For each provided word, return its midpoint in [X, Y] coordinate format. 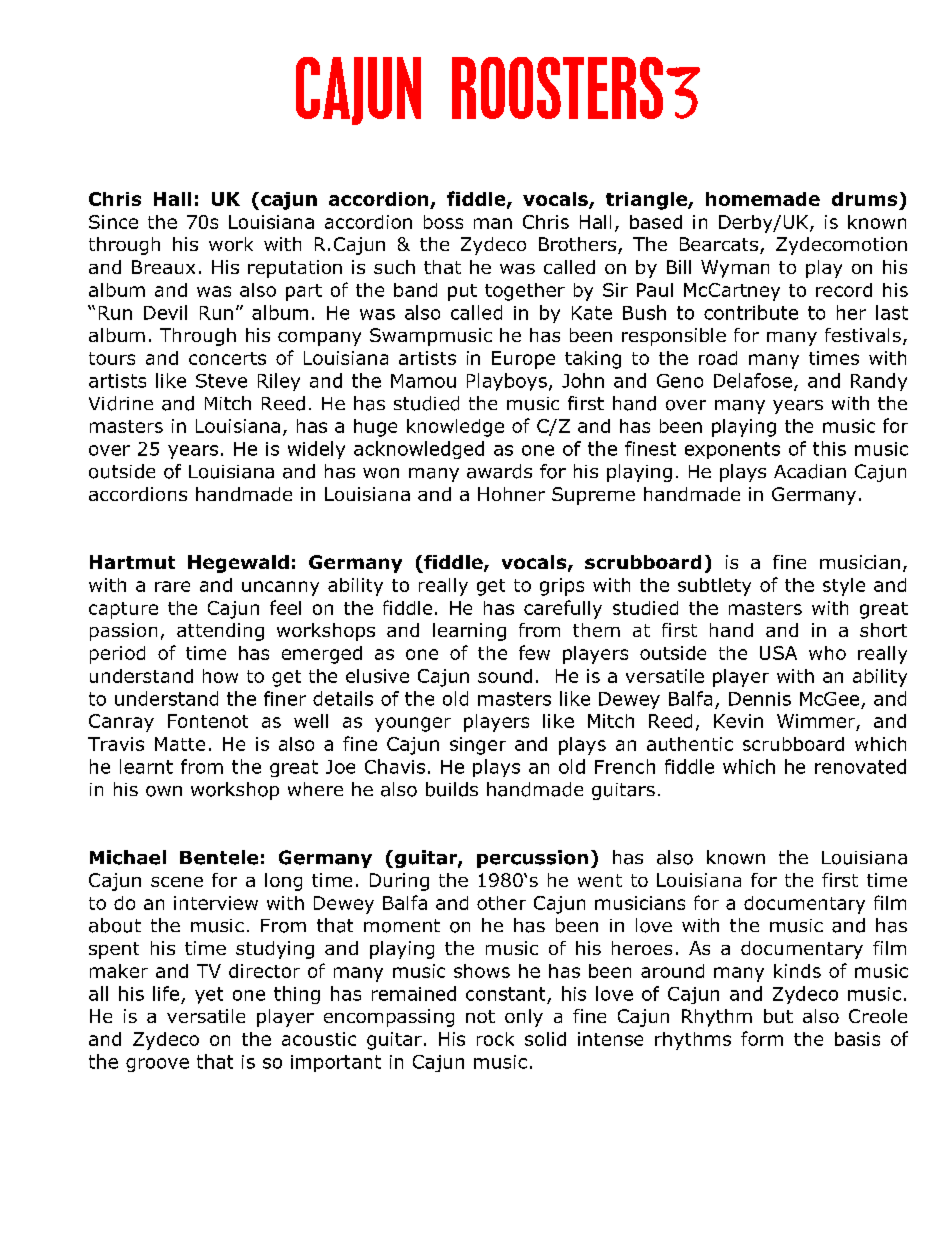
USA [778, 653]
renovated [860, 766]
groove [157, 1065]
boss [443, 222]
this [829, 448]
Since [113, 222]
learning [469, 632]
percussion [532, 859]
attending [220, 632]
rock [495, 1039]
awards [499, 471]
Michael [128, 857]
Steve [221, 381]
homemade [763, 199]
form [762, 1038]
